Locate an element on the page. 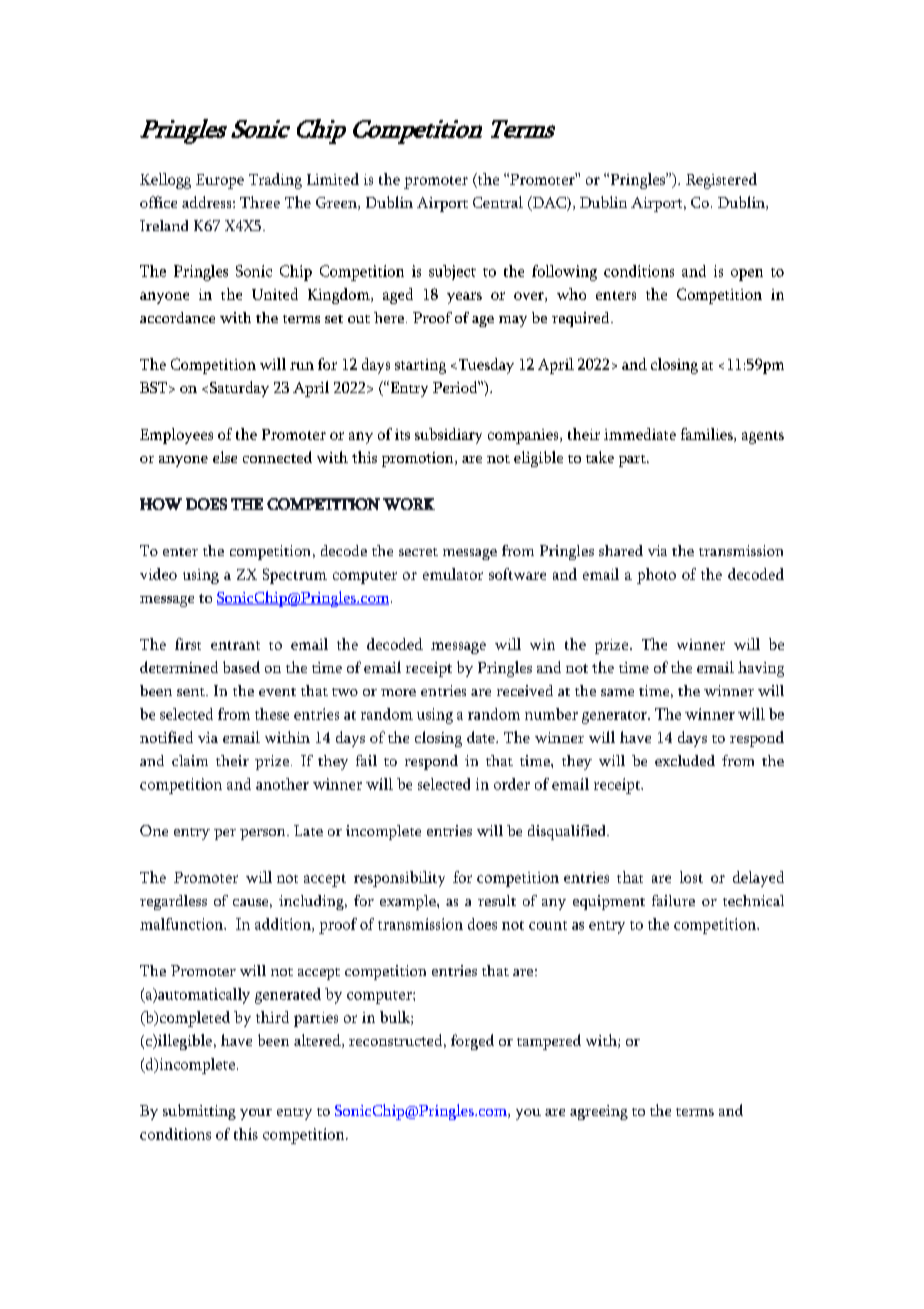 Image resolution: width=924 pixels, height=1309 pixels. families is located at coordinates (708, 435).
